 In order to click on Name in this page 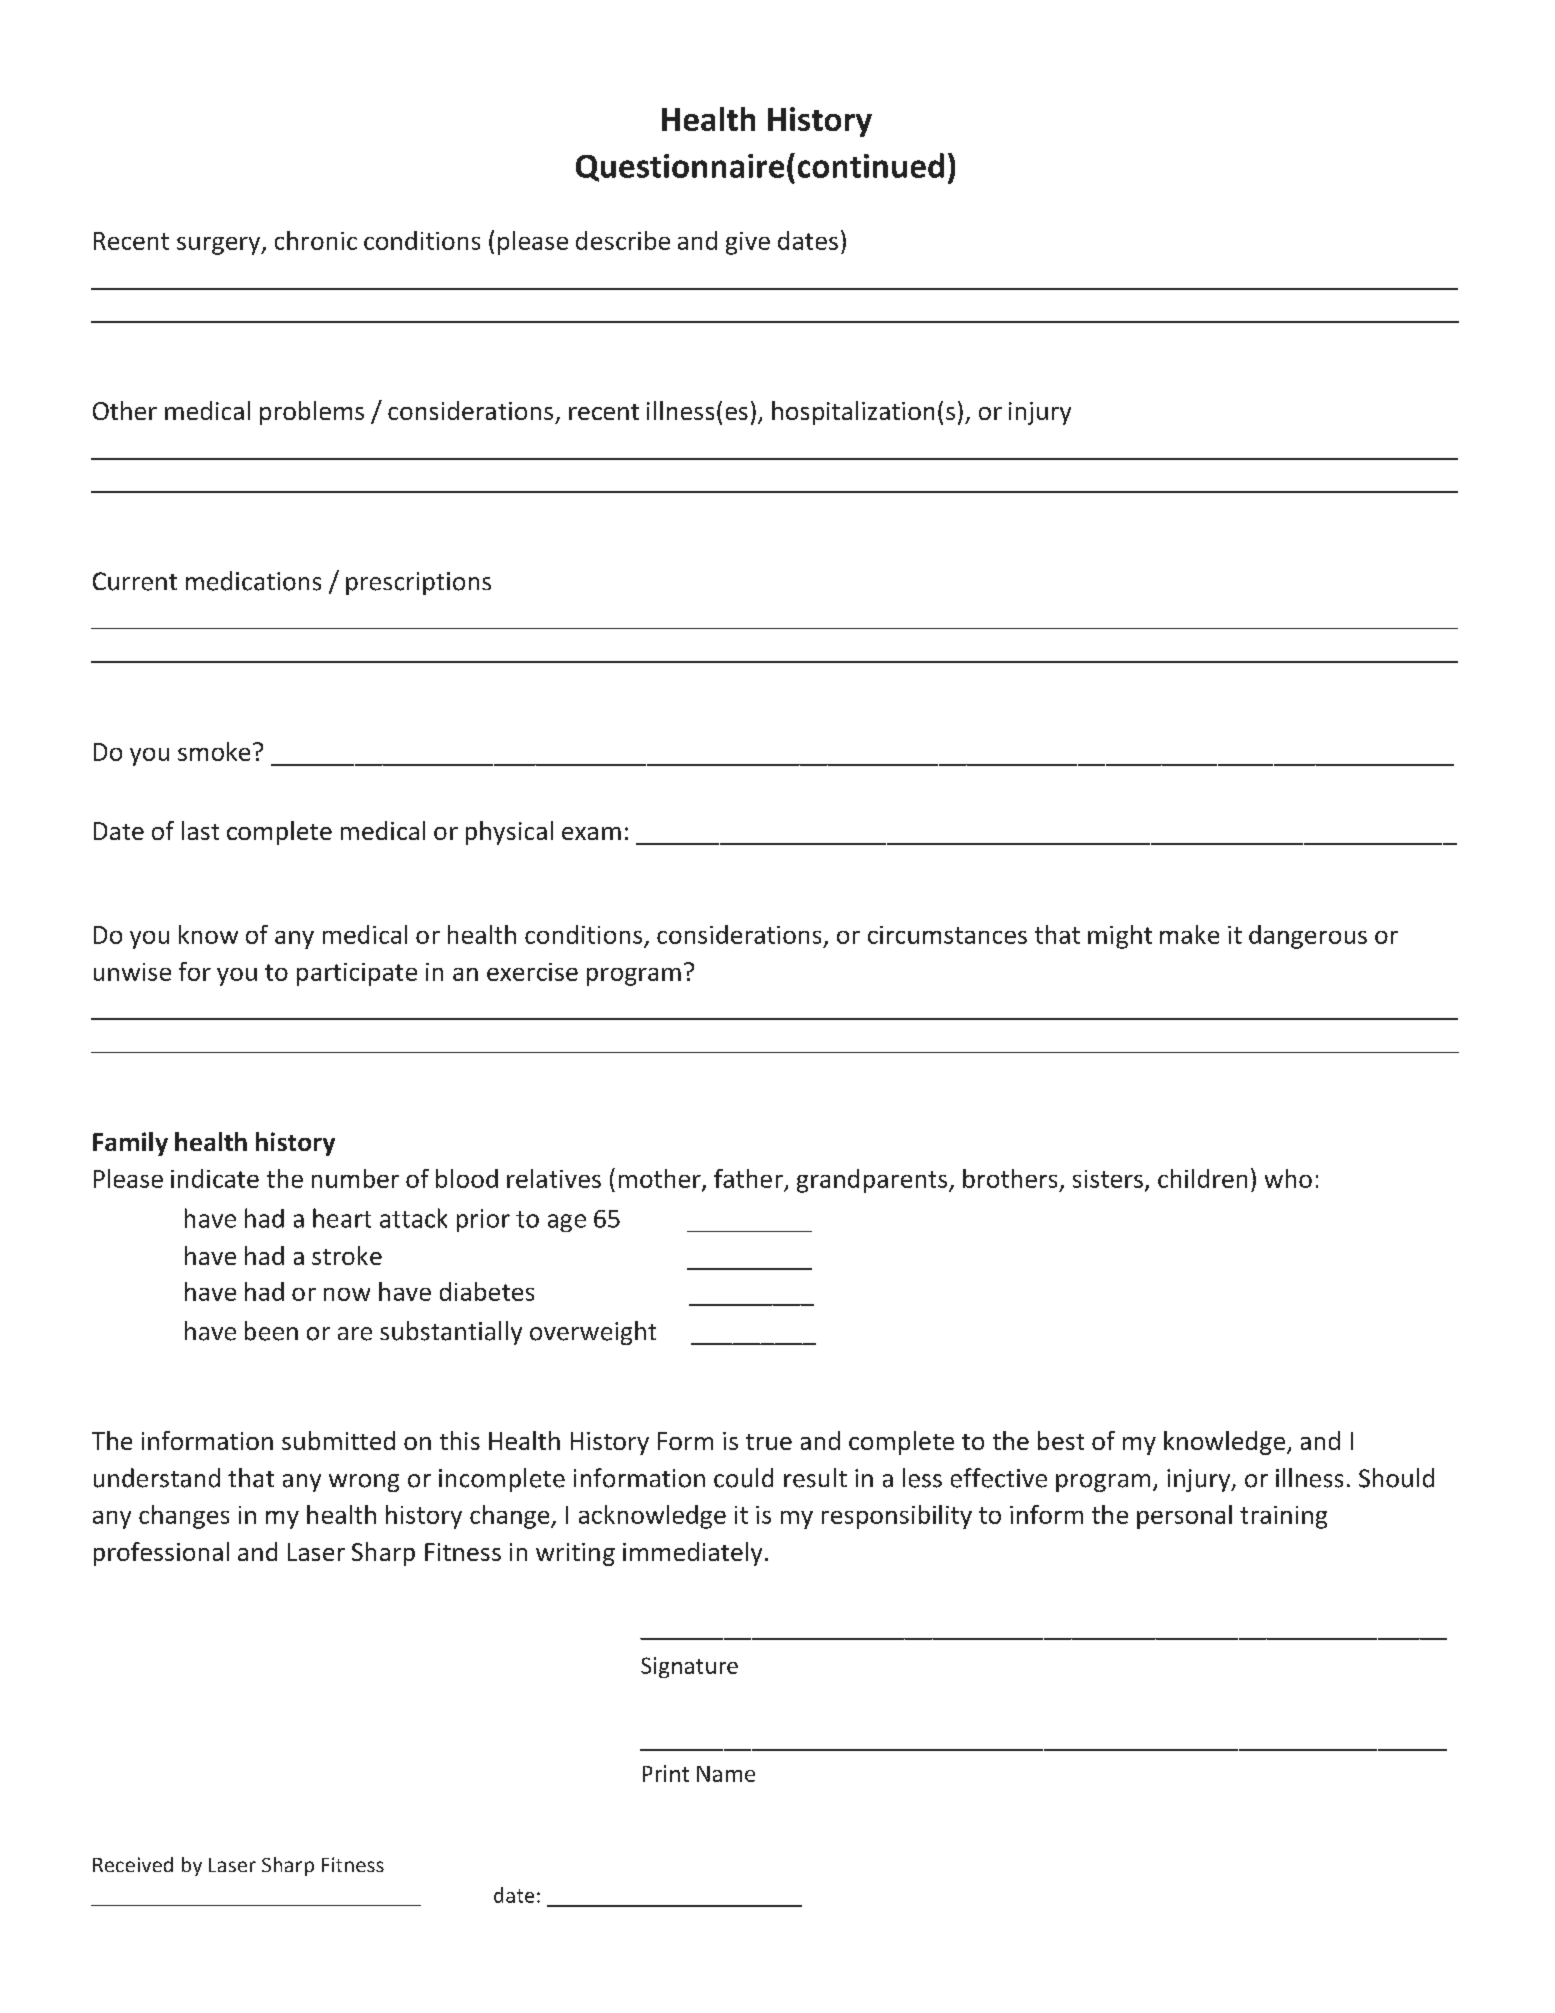, I will do `click(726, 1774)`.
